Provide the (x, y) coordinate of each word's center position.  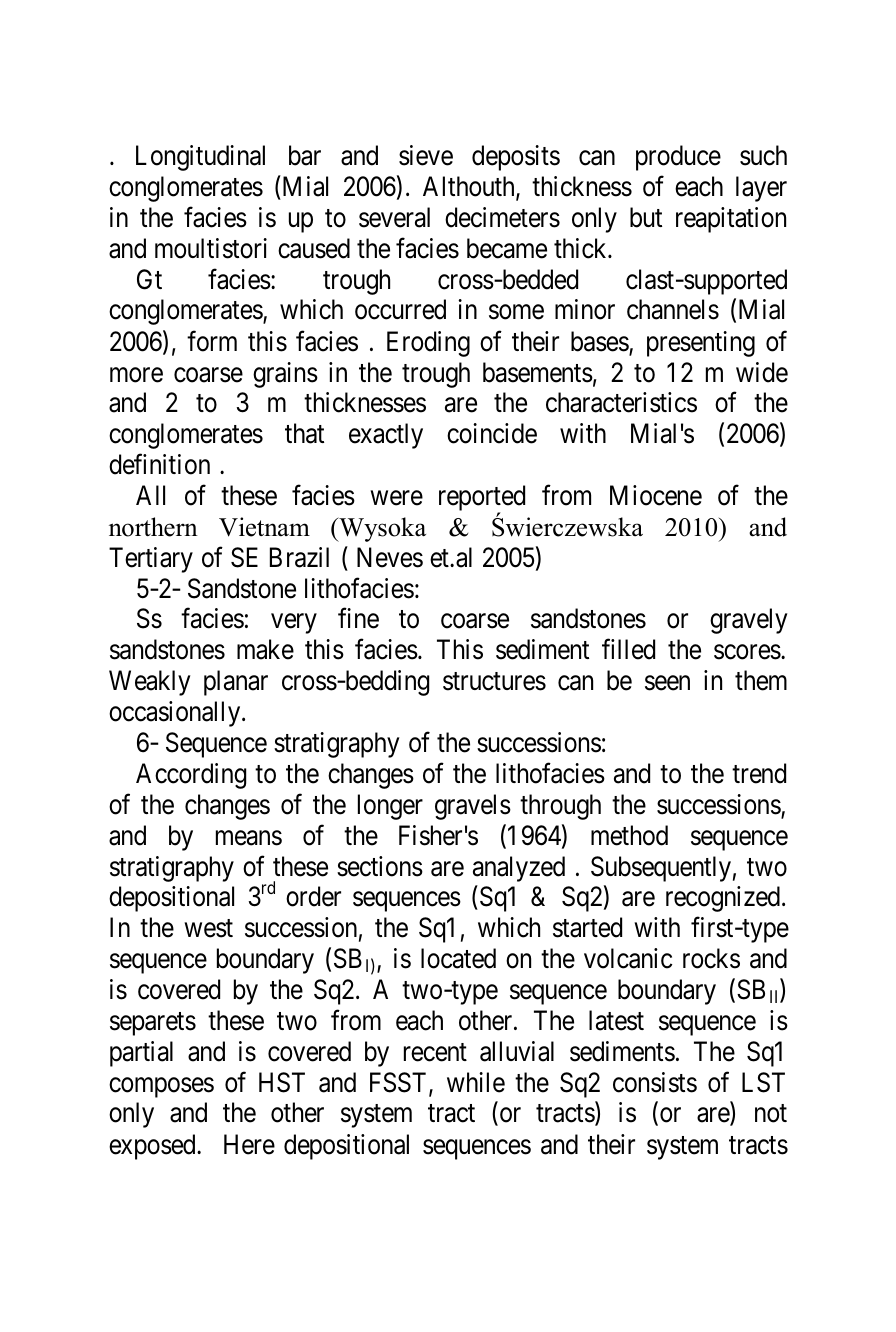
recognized (724, 899)
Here (249, 1144)
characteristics (621, 402)
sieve (426, 155)
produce (678, 158)
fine (358, 618)
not (771, 1114)
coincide (492, 433)
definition (159, 464)
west (208, 929)
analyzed (519, 869)
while (476, 1082)
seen (667, 683)
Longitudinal (200, 158)
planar (236, 683)
